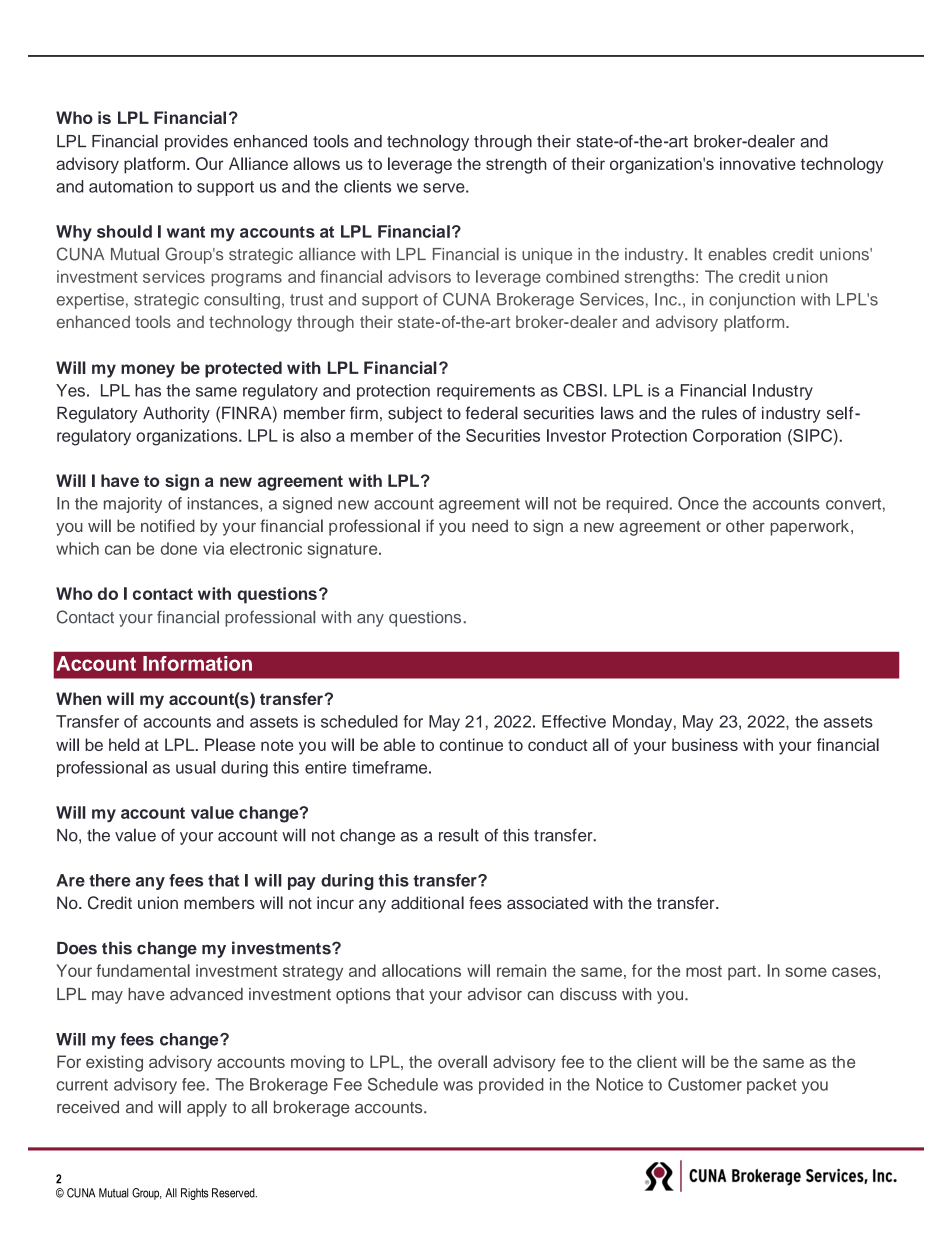 This document has height=1233, width=952. I want to click on business, so click(705, 744).
